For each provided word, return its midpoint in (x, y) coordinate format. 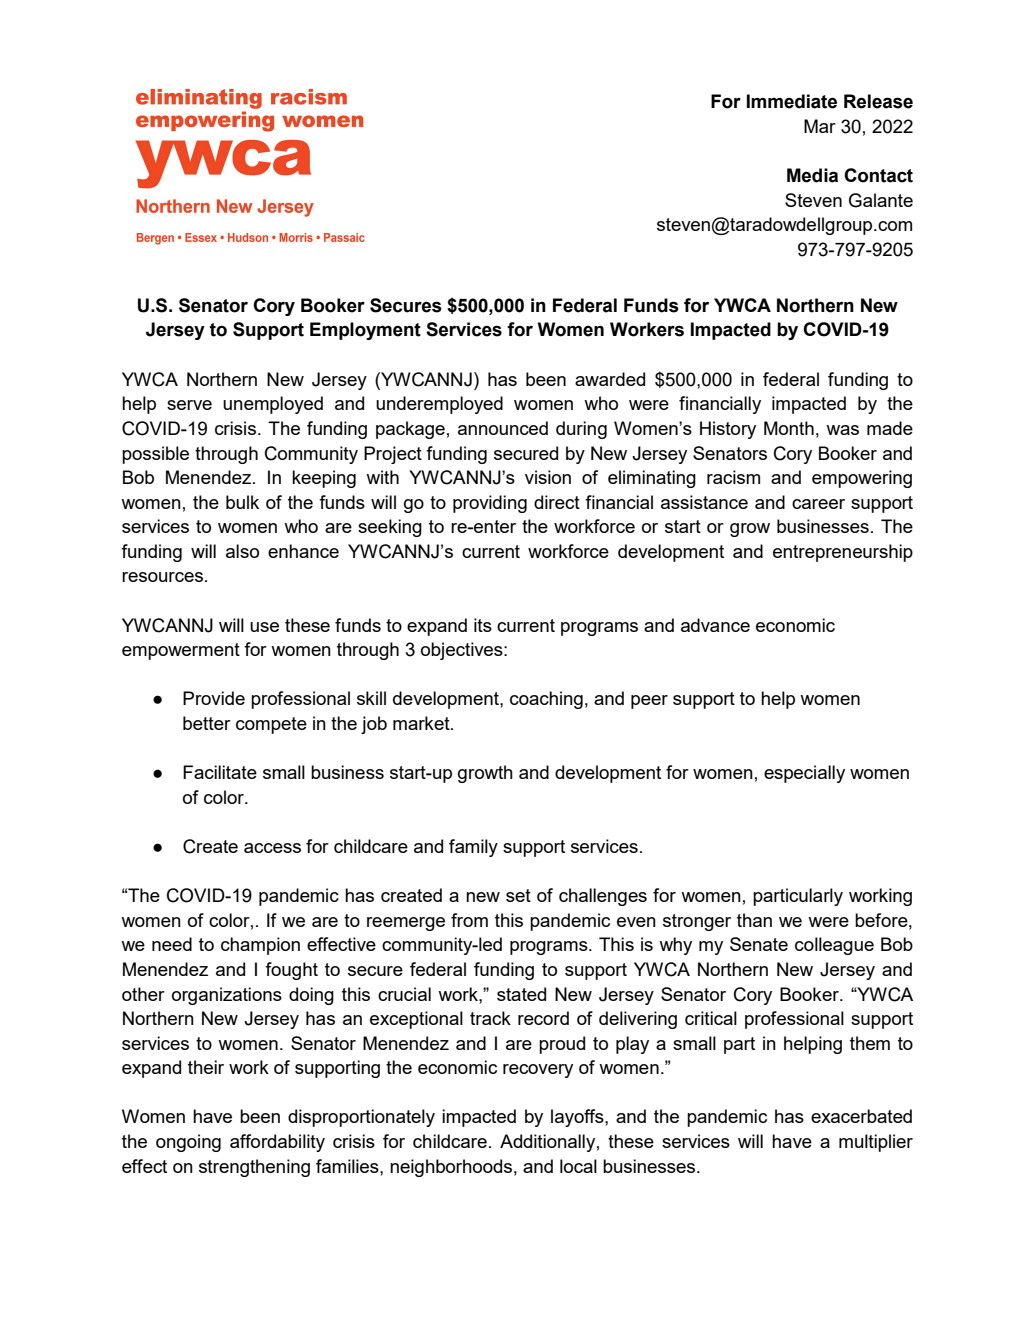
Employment (365, 331)
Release (878, 101)
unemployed (273, 405)
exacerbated (861, 1116)
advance (715, 625)
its (483, 625)
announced (503, 428)
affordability (277, 1143)
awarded (610, 379)
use (264, 627)
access (272, 848)
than (754, 920)
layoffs (578, 1118)
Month (789, 428)
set (518, 895)
